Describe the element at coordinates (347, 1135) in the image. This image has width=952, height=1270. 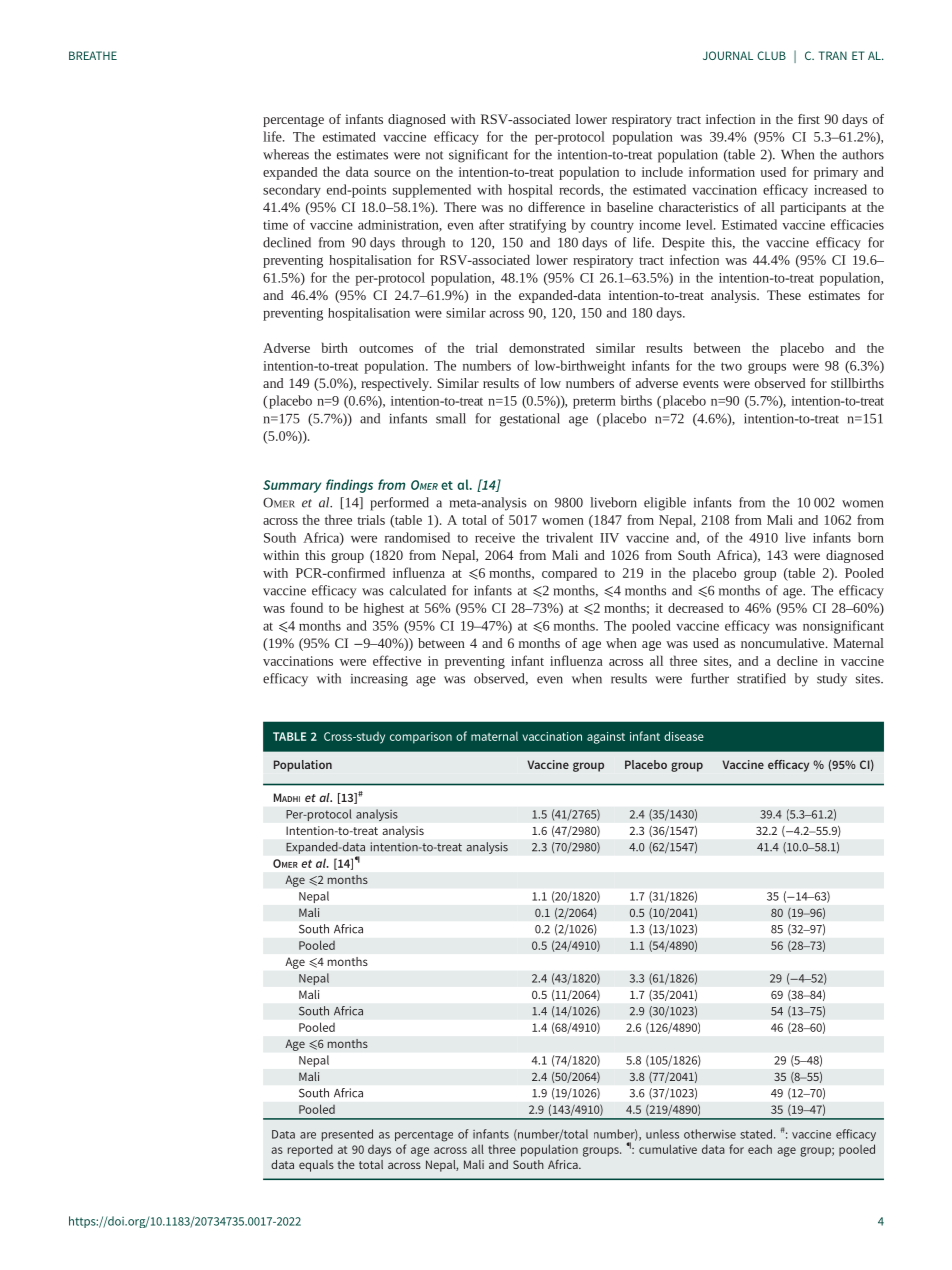
I see `presented` at that location.
